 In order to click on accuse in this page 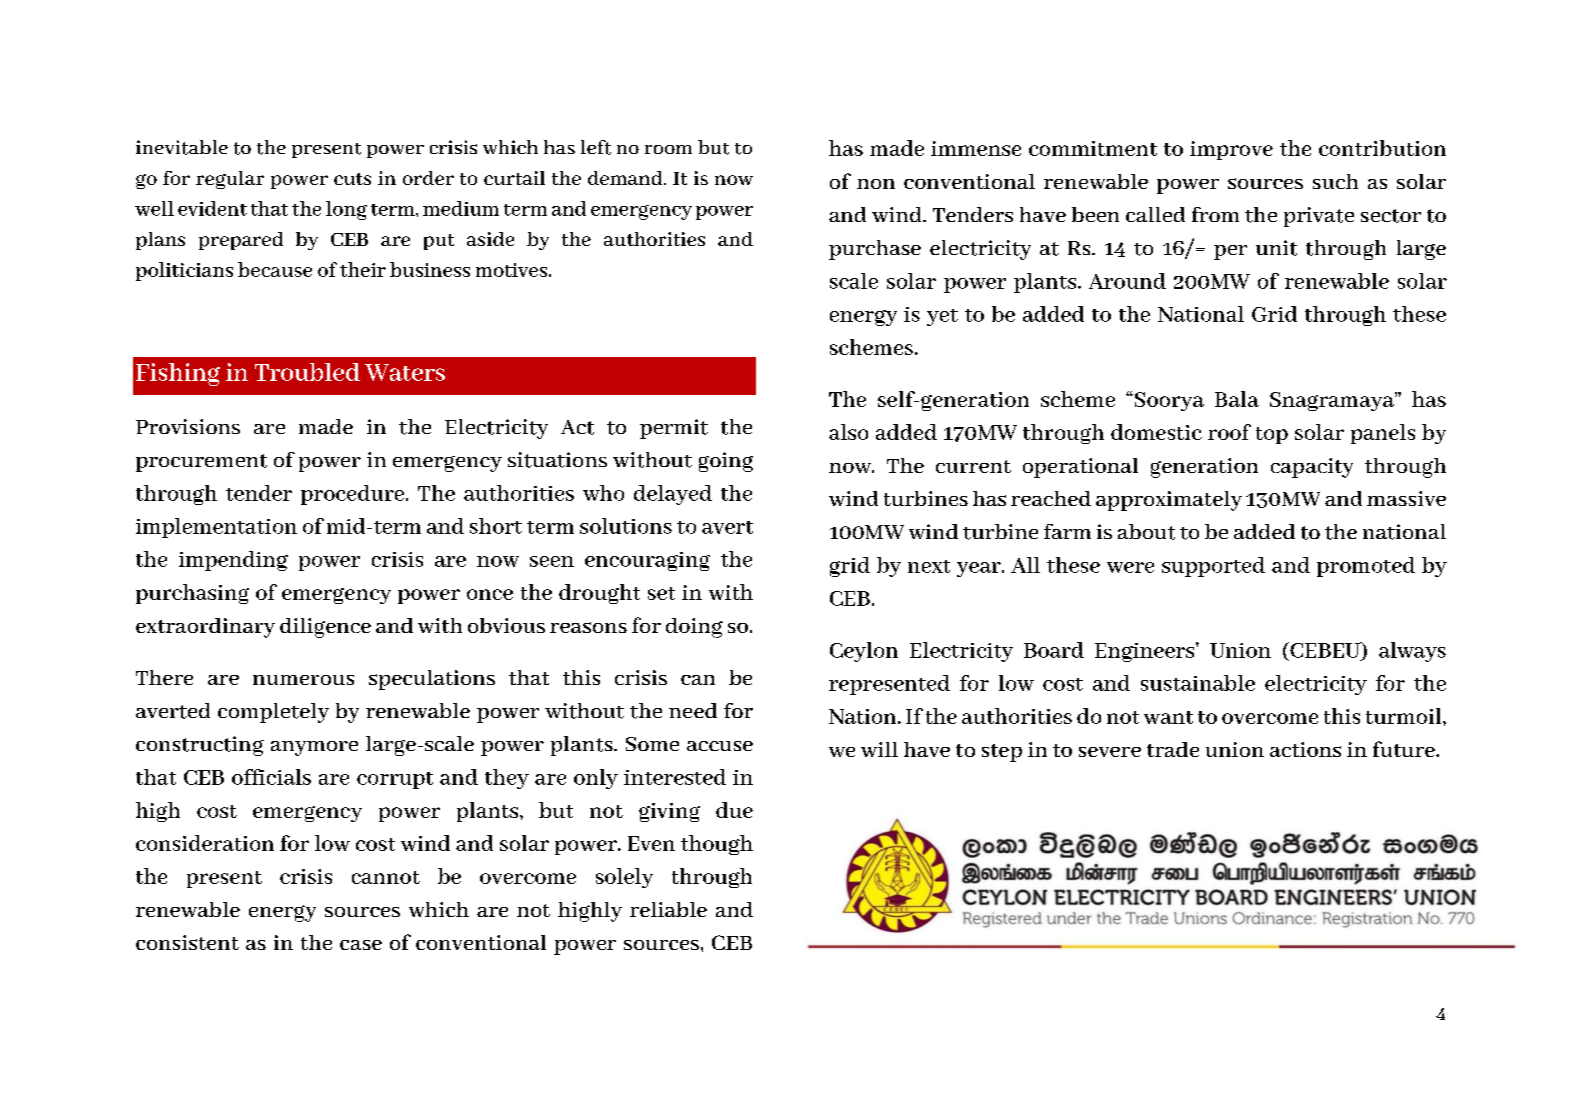, I will do `click(720, 746)`.
